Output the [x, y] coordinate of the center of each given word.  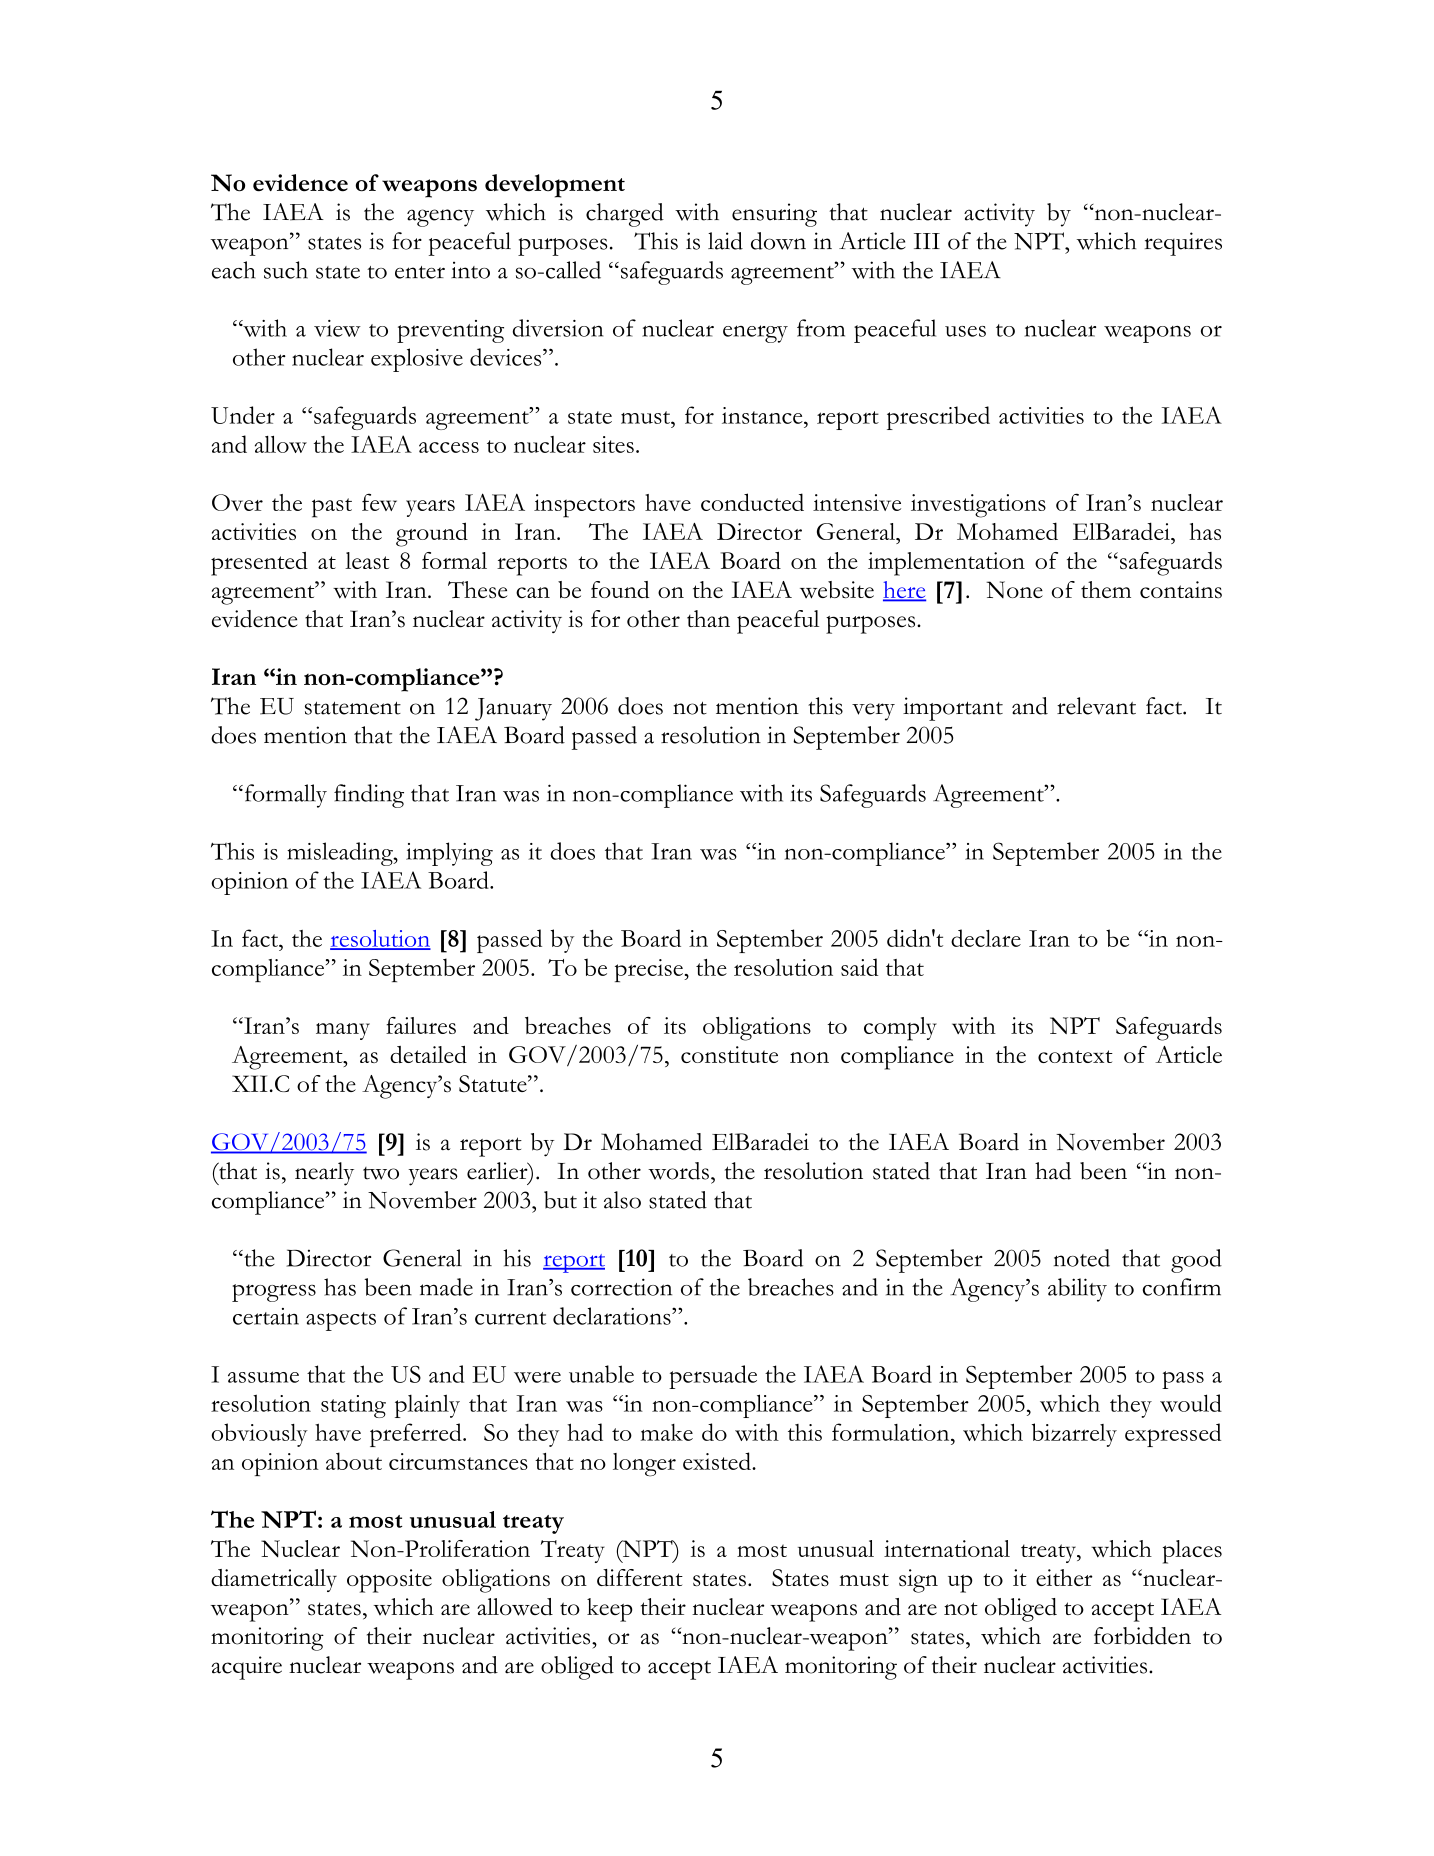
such [286, 270]
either [1064, 1577]
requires [1183, 244]
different [640, 1577]
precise [650, 970]
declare [986, 938]
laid [725, 241]
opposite [389, 1581]
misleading [341, 854]
